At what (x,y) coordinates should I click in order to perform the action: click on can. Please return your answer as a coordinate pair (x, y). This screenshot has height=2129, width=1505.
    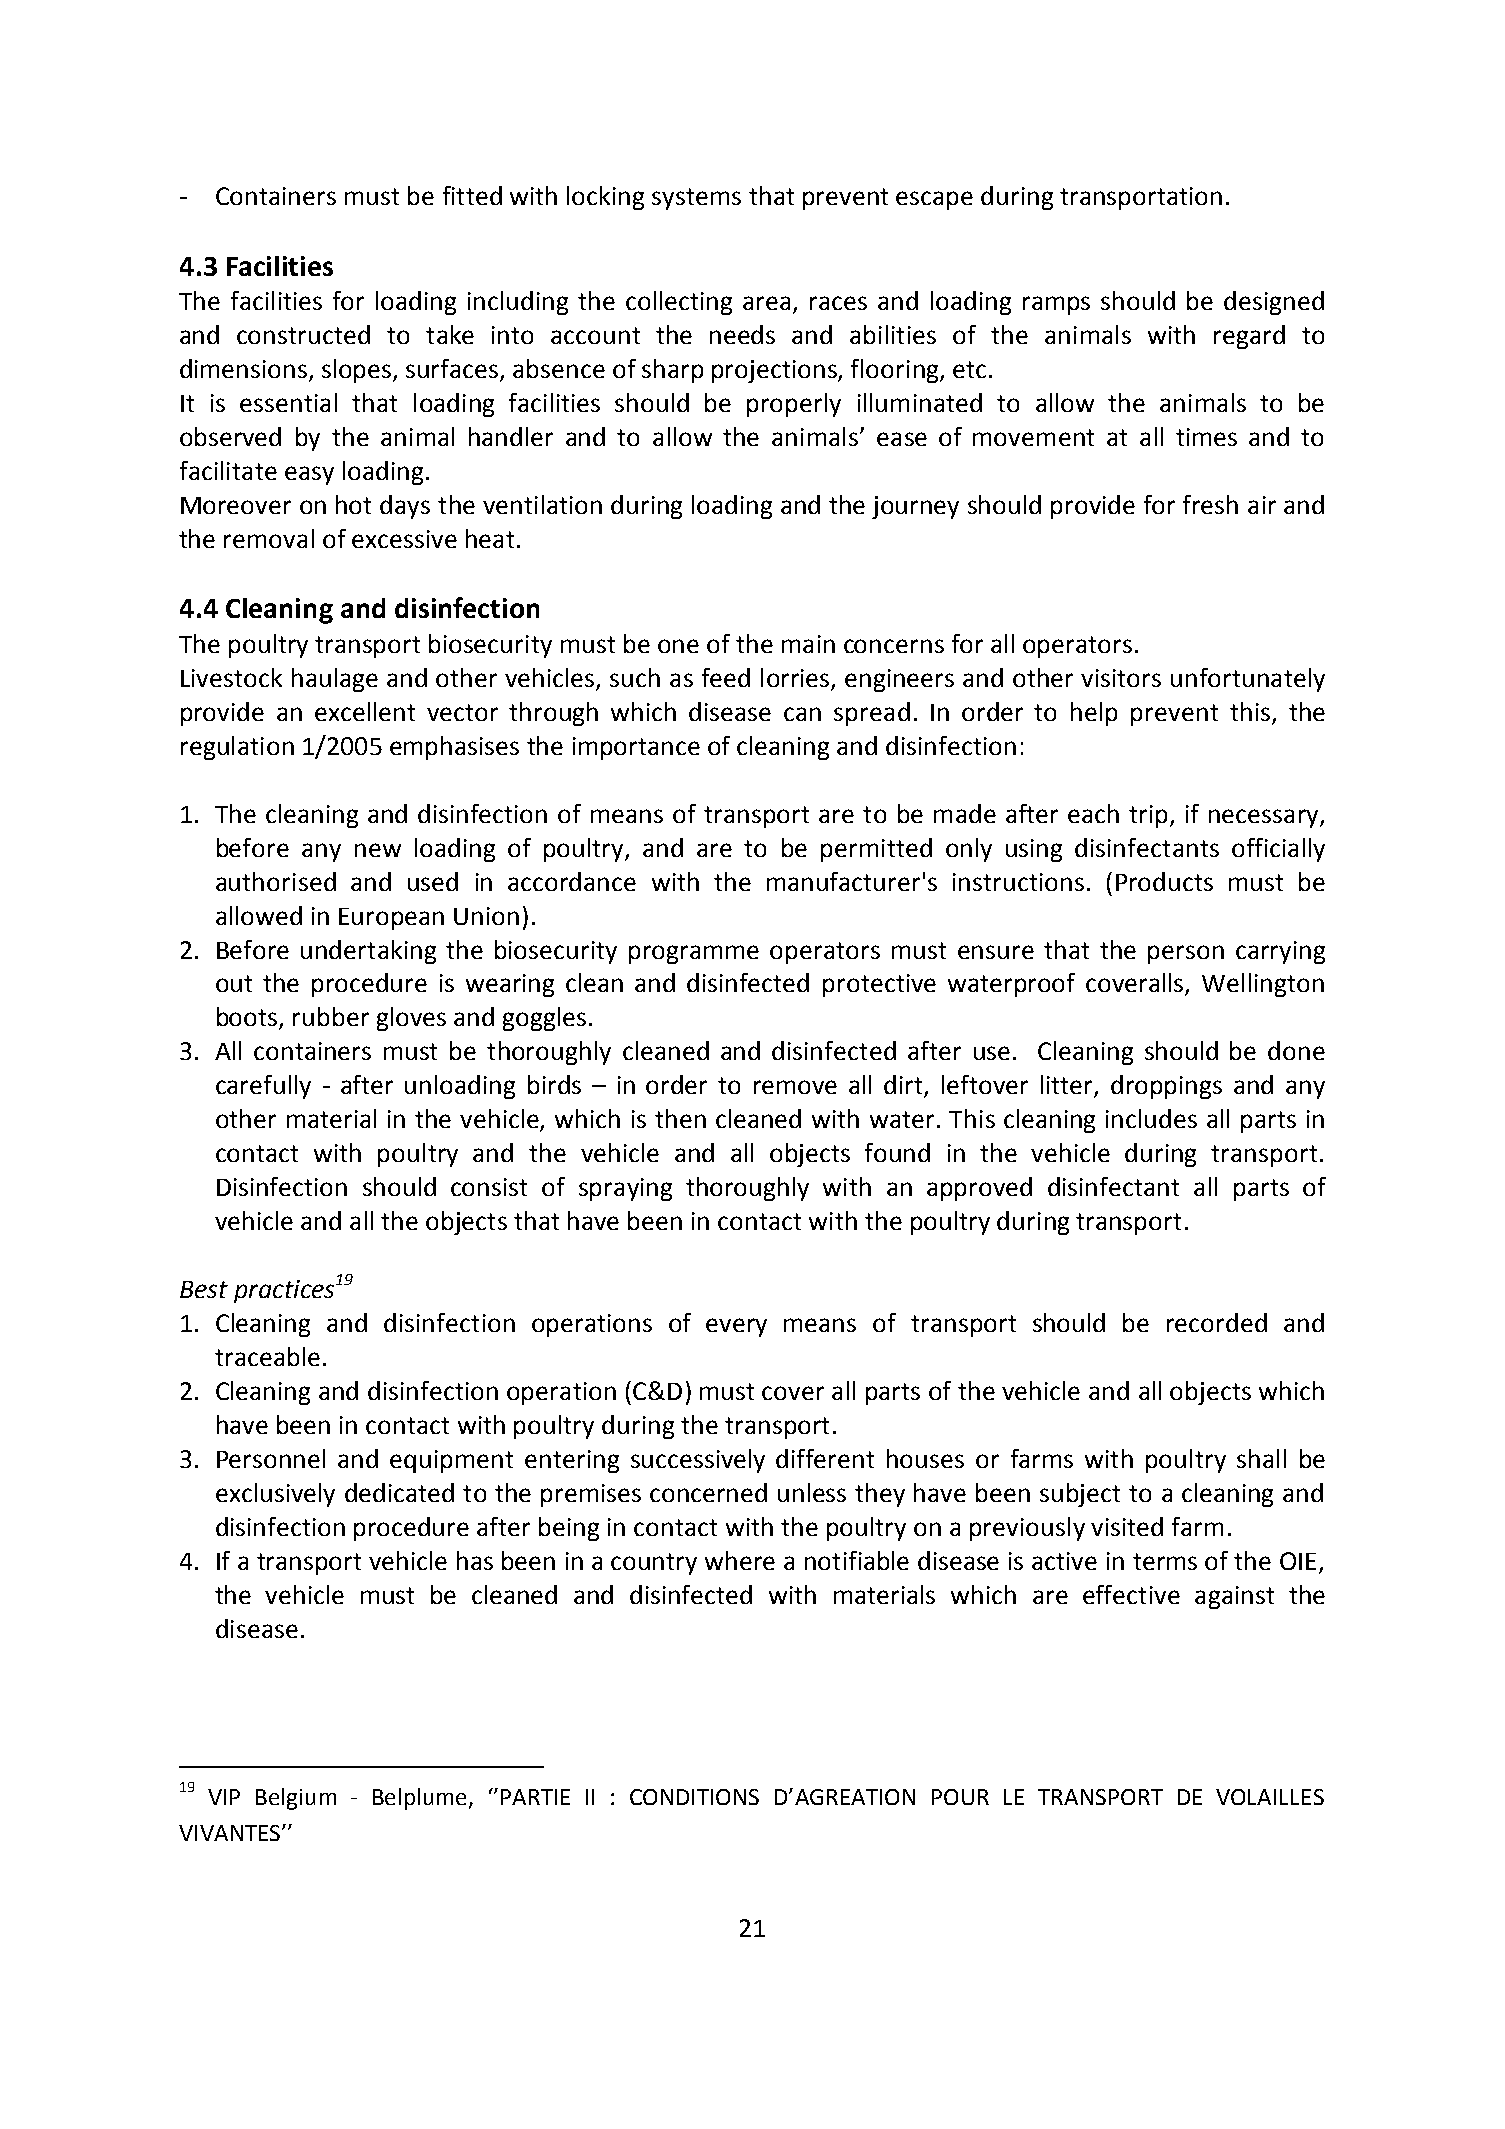
    Looking at the image, I should click on (802, 714).
